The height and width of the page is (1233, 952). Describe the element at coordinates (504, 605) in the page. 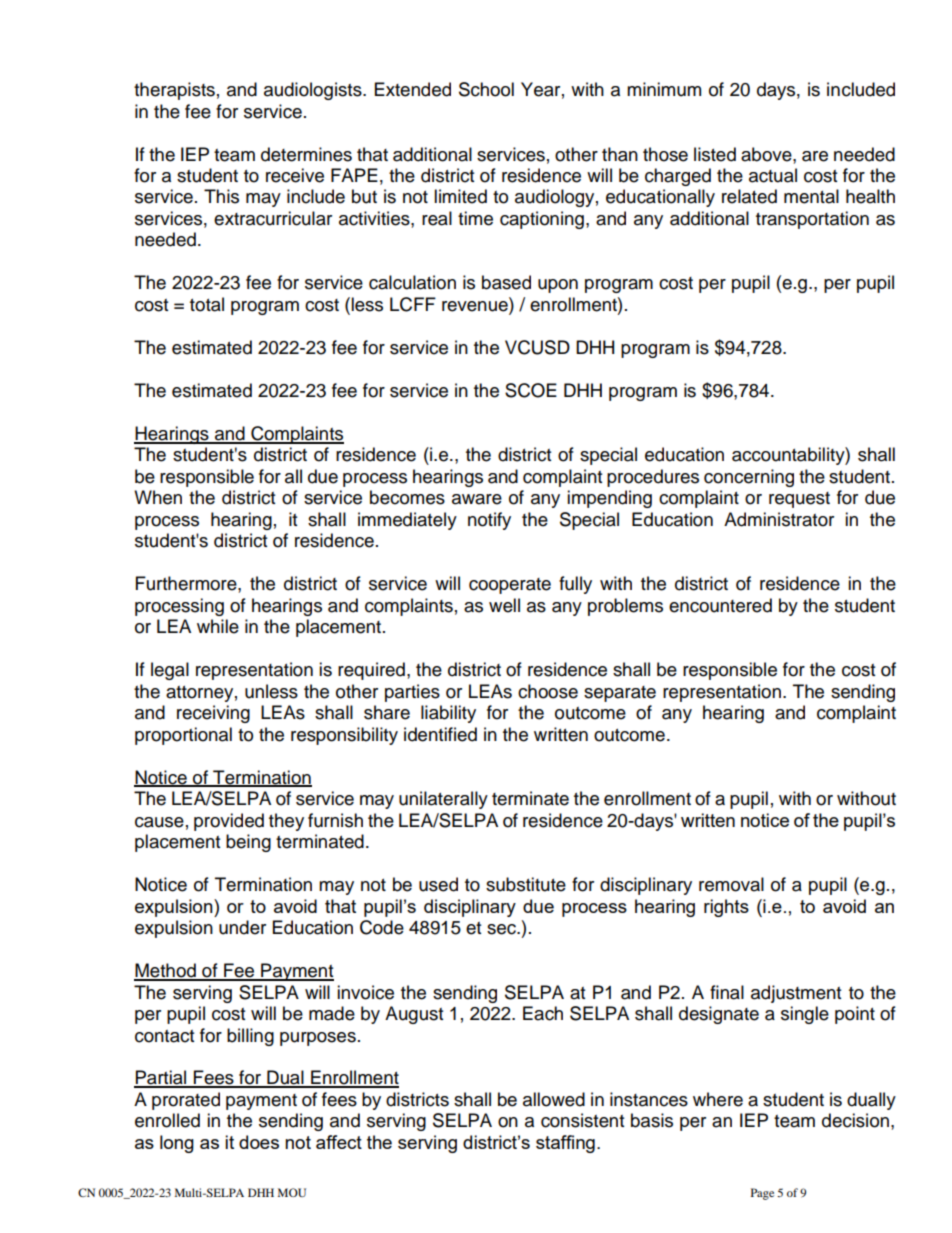

I see `well` at that location.
